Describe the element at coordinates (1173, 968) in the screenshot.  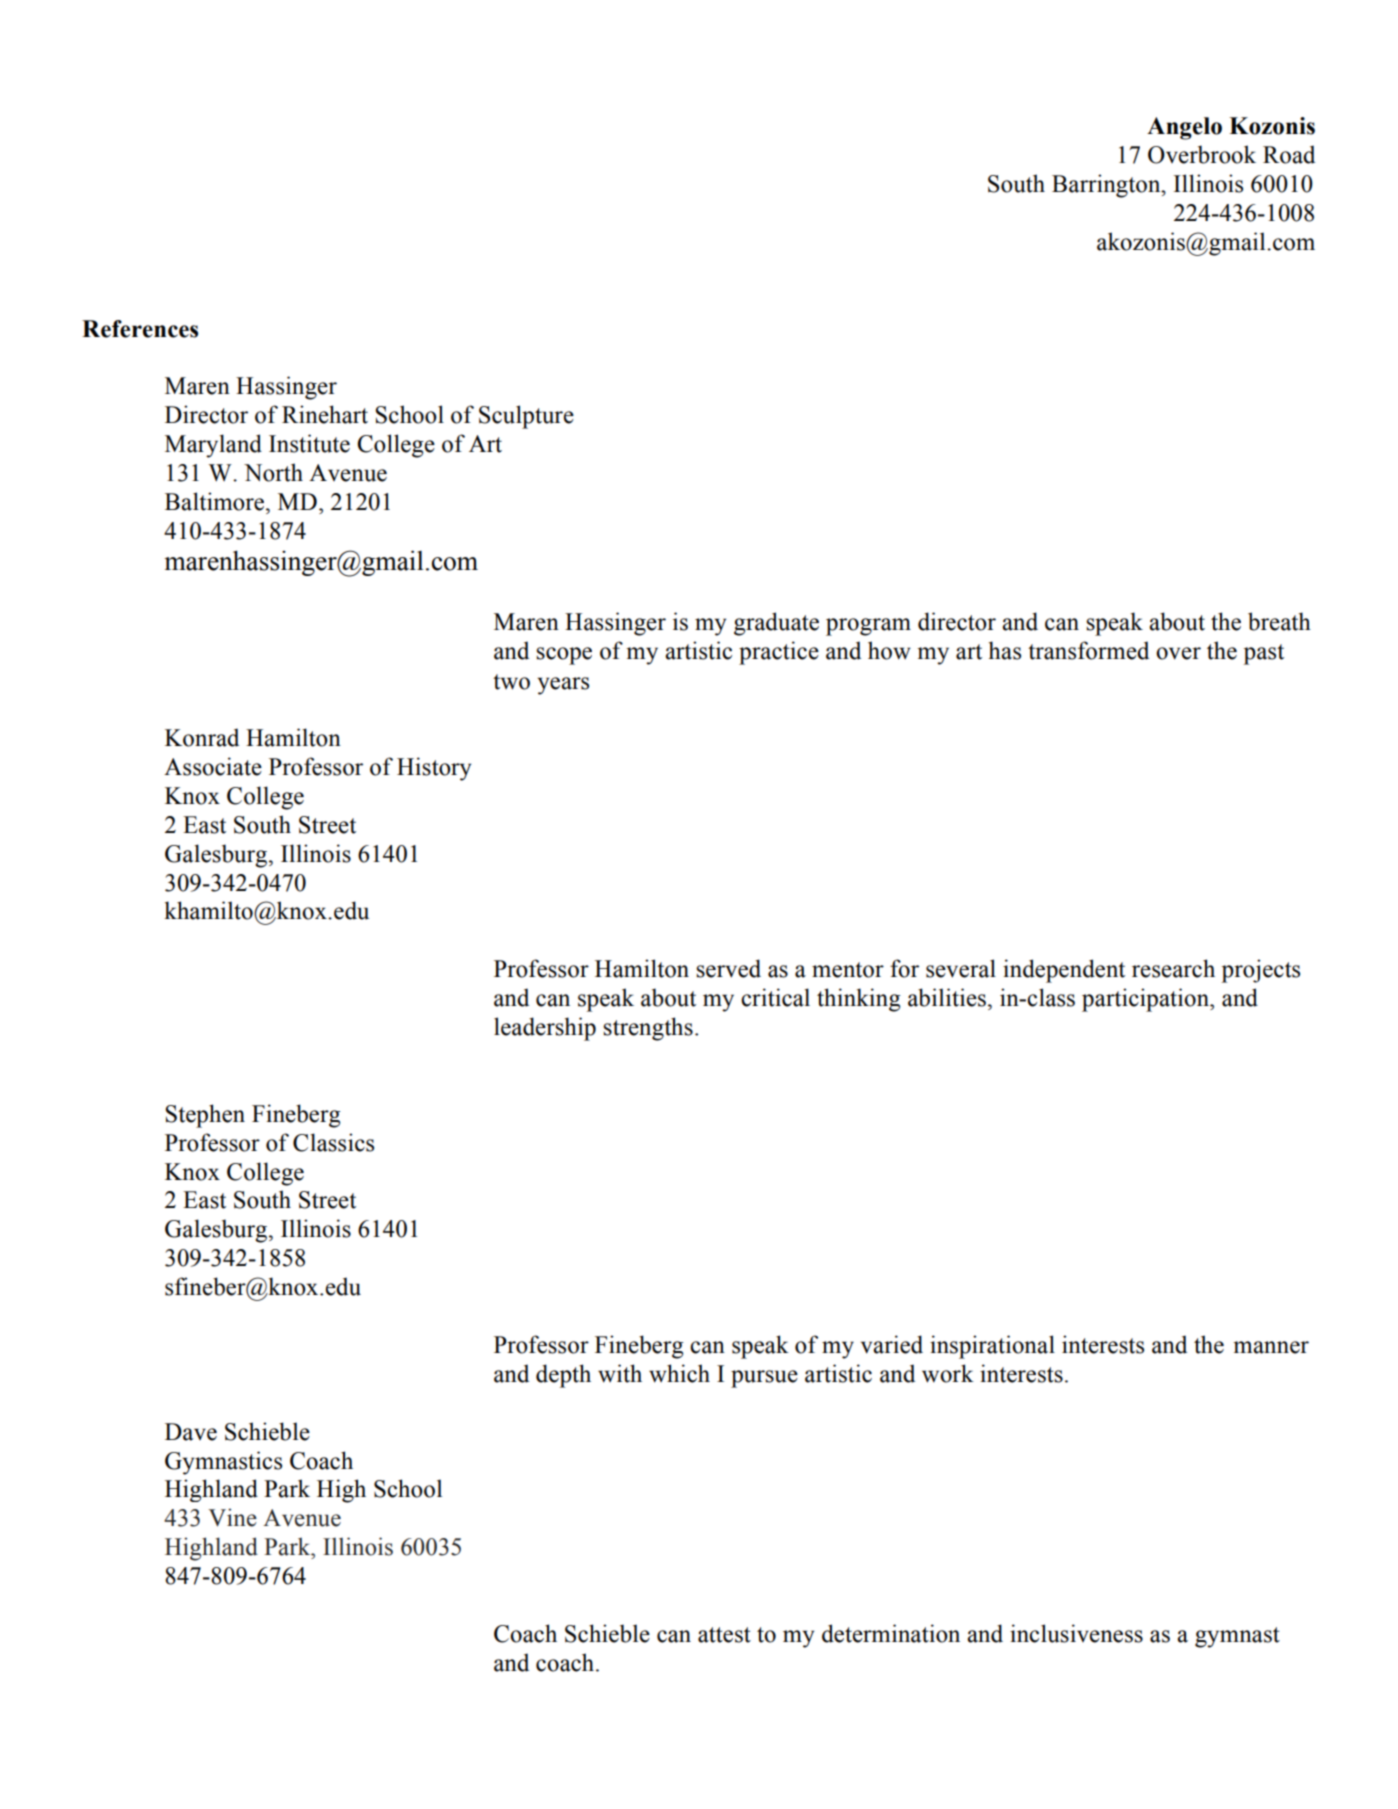
I see `research` at that location.
